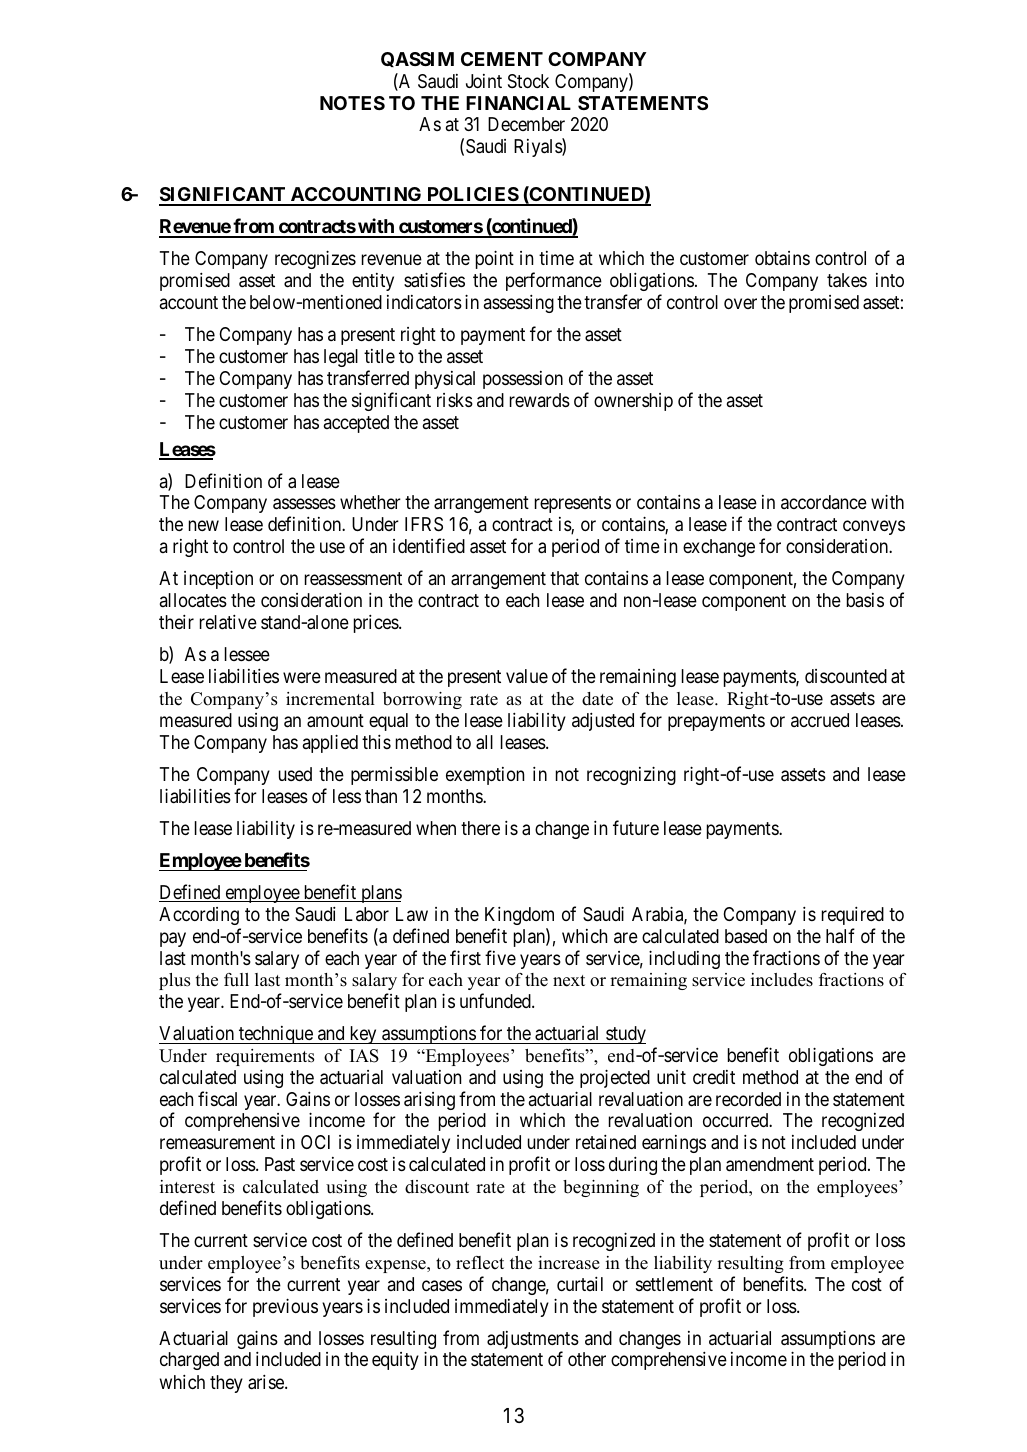 This document has height=1452, width=1027. What do you see at coordinates (236, 980) in the document?
I see `full` at bounding box center [236, 980].
